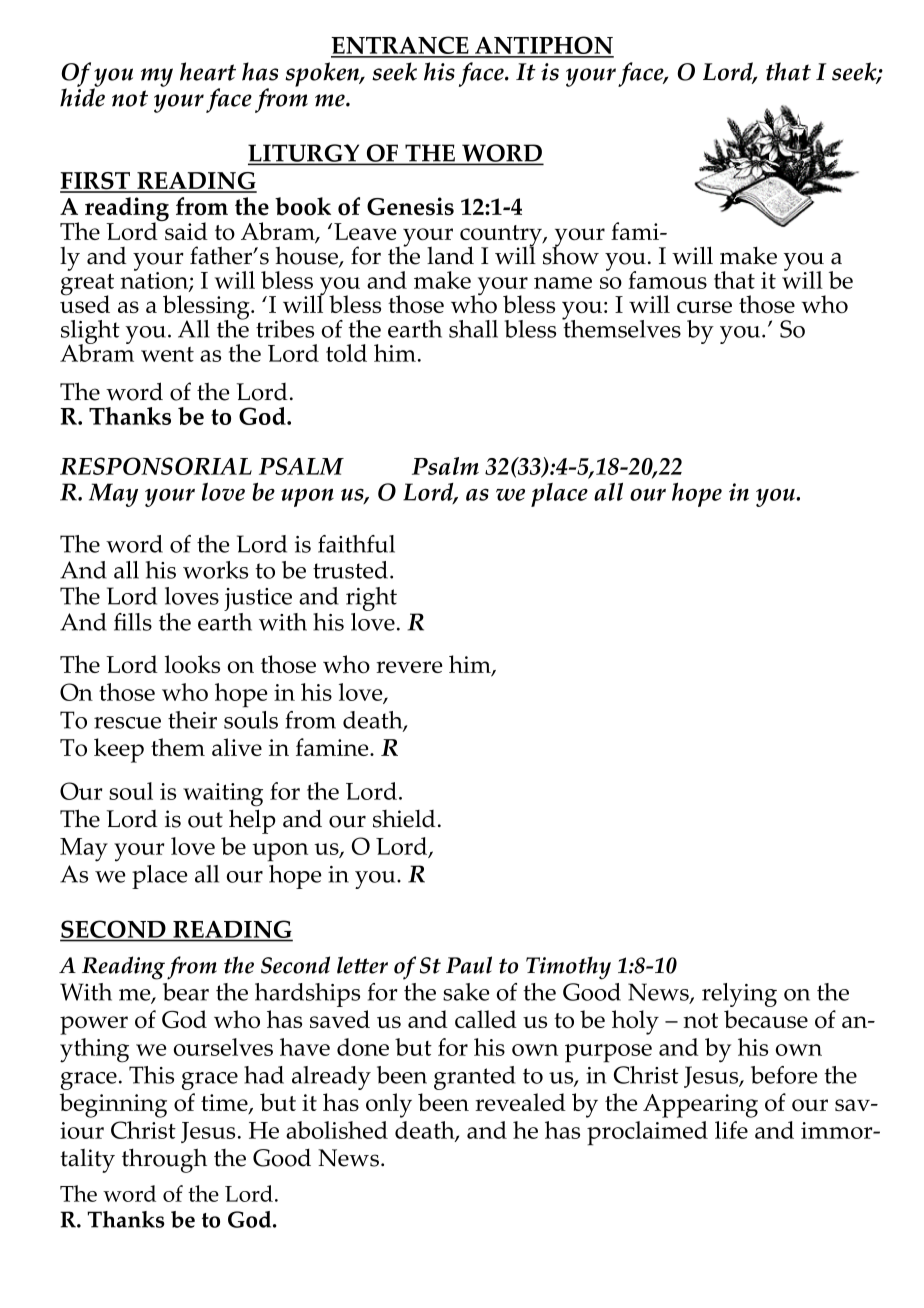  Describe the element at coordinates (389, 1105) in the screenshot. I see `only` at that location.
